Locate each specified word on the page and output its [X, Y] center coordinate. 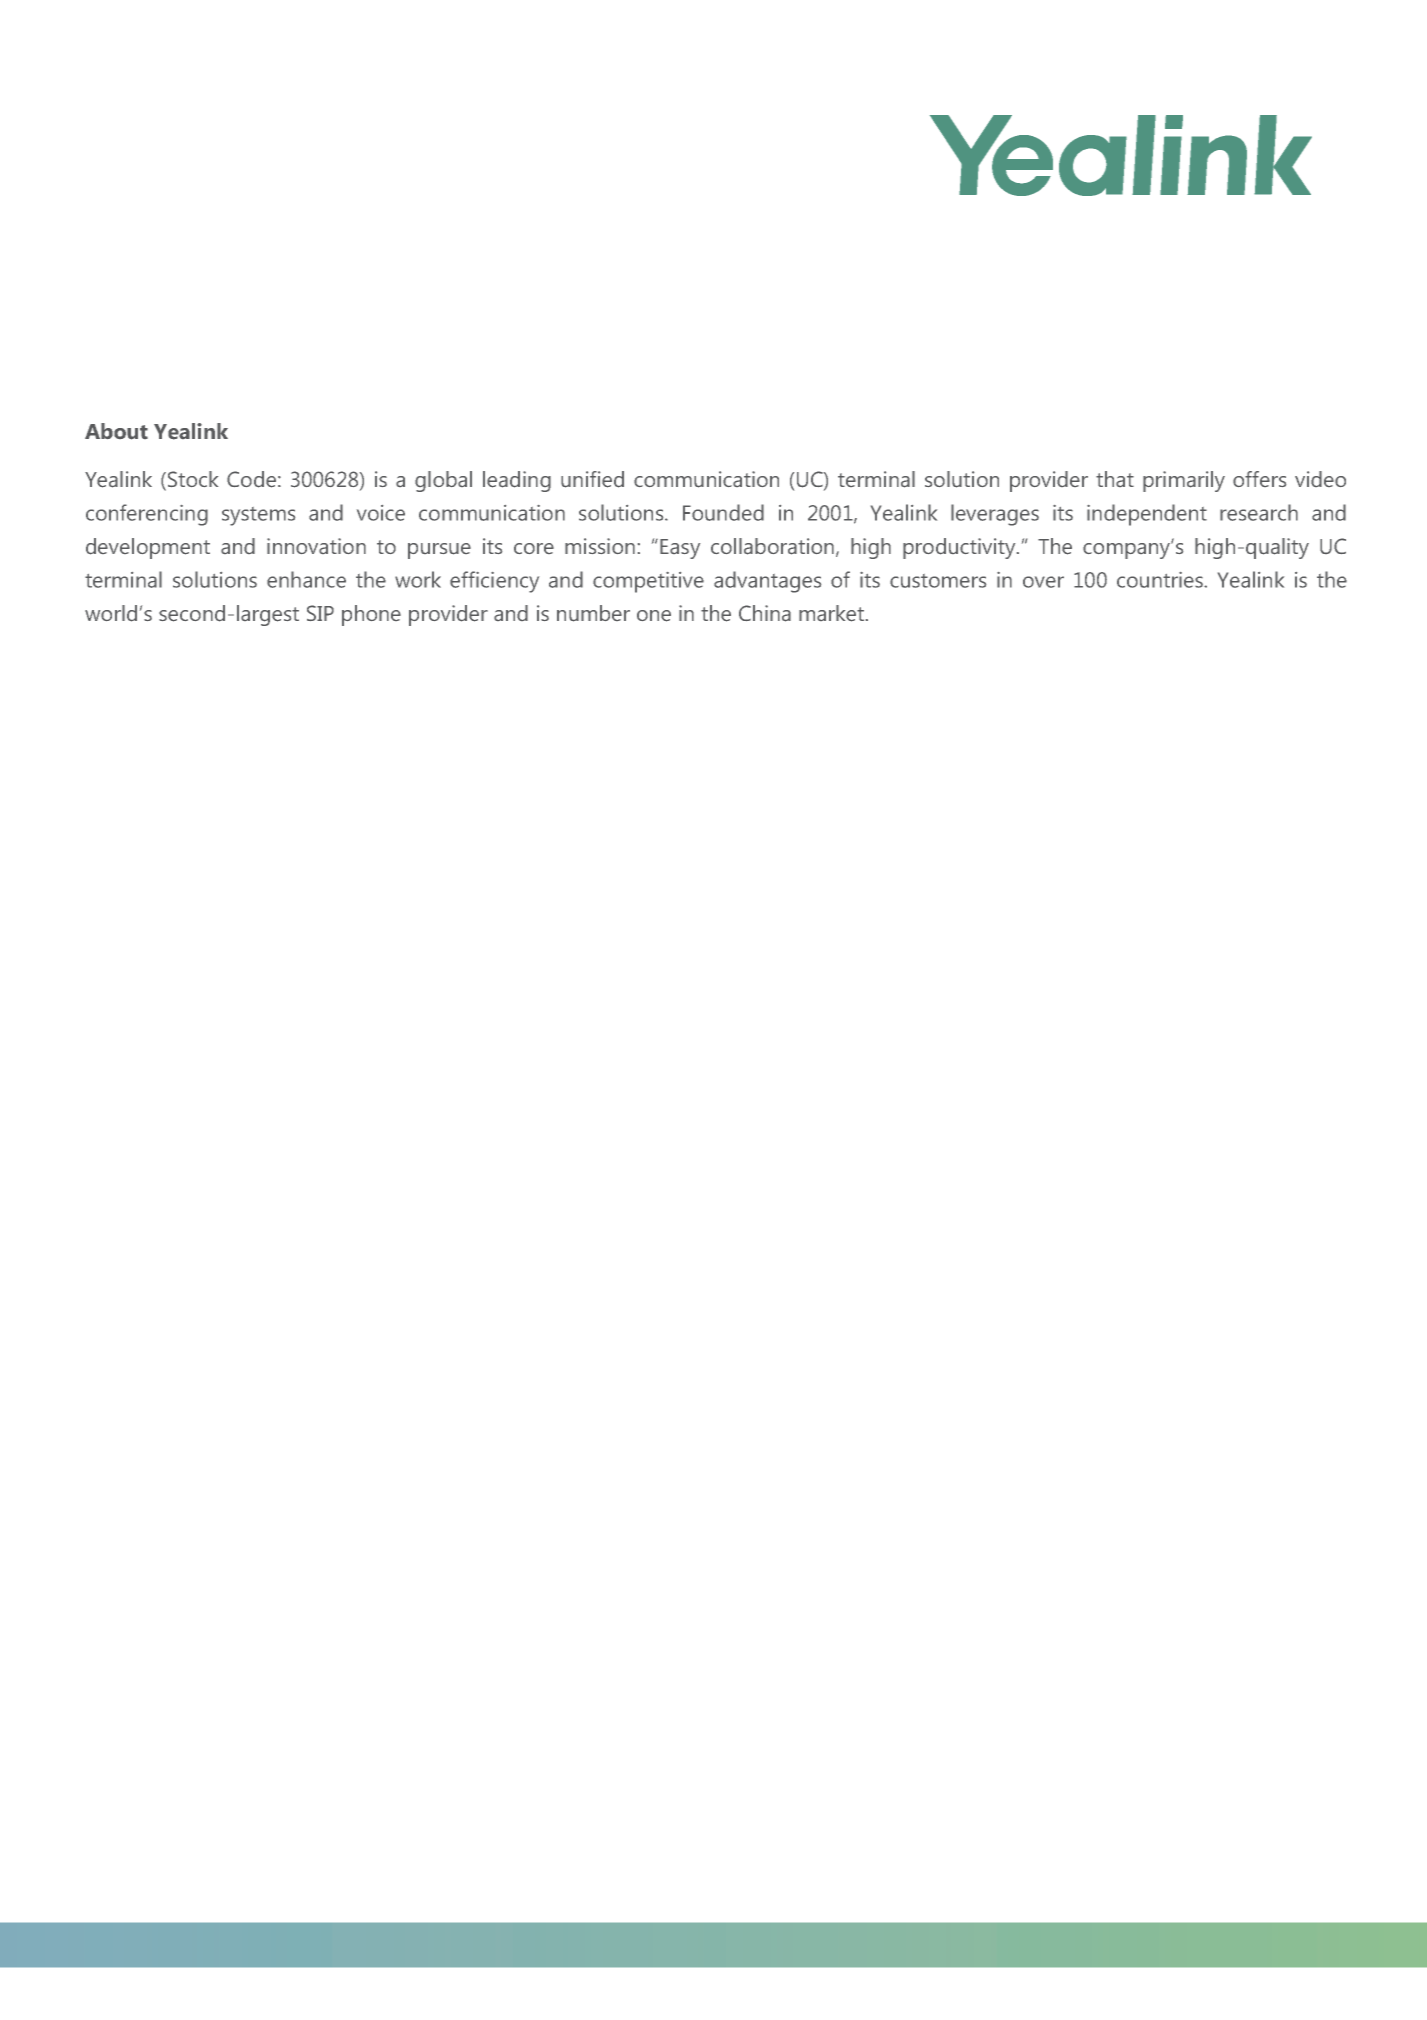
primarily [1184, 481]
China [765, 613]
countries [1161, 580]
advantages [767, 582]
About [116, 431]
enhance [306, 579]
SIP [320, 613]
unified [592, 479]
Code [251, 479]
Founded [723, 512]
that [1115, 479]
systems [258, 516]
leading [517, 481]
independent [1147, 515]
